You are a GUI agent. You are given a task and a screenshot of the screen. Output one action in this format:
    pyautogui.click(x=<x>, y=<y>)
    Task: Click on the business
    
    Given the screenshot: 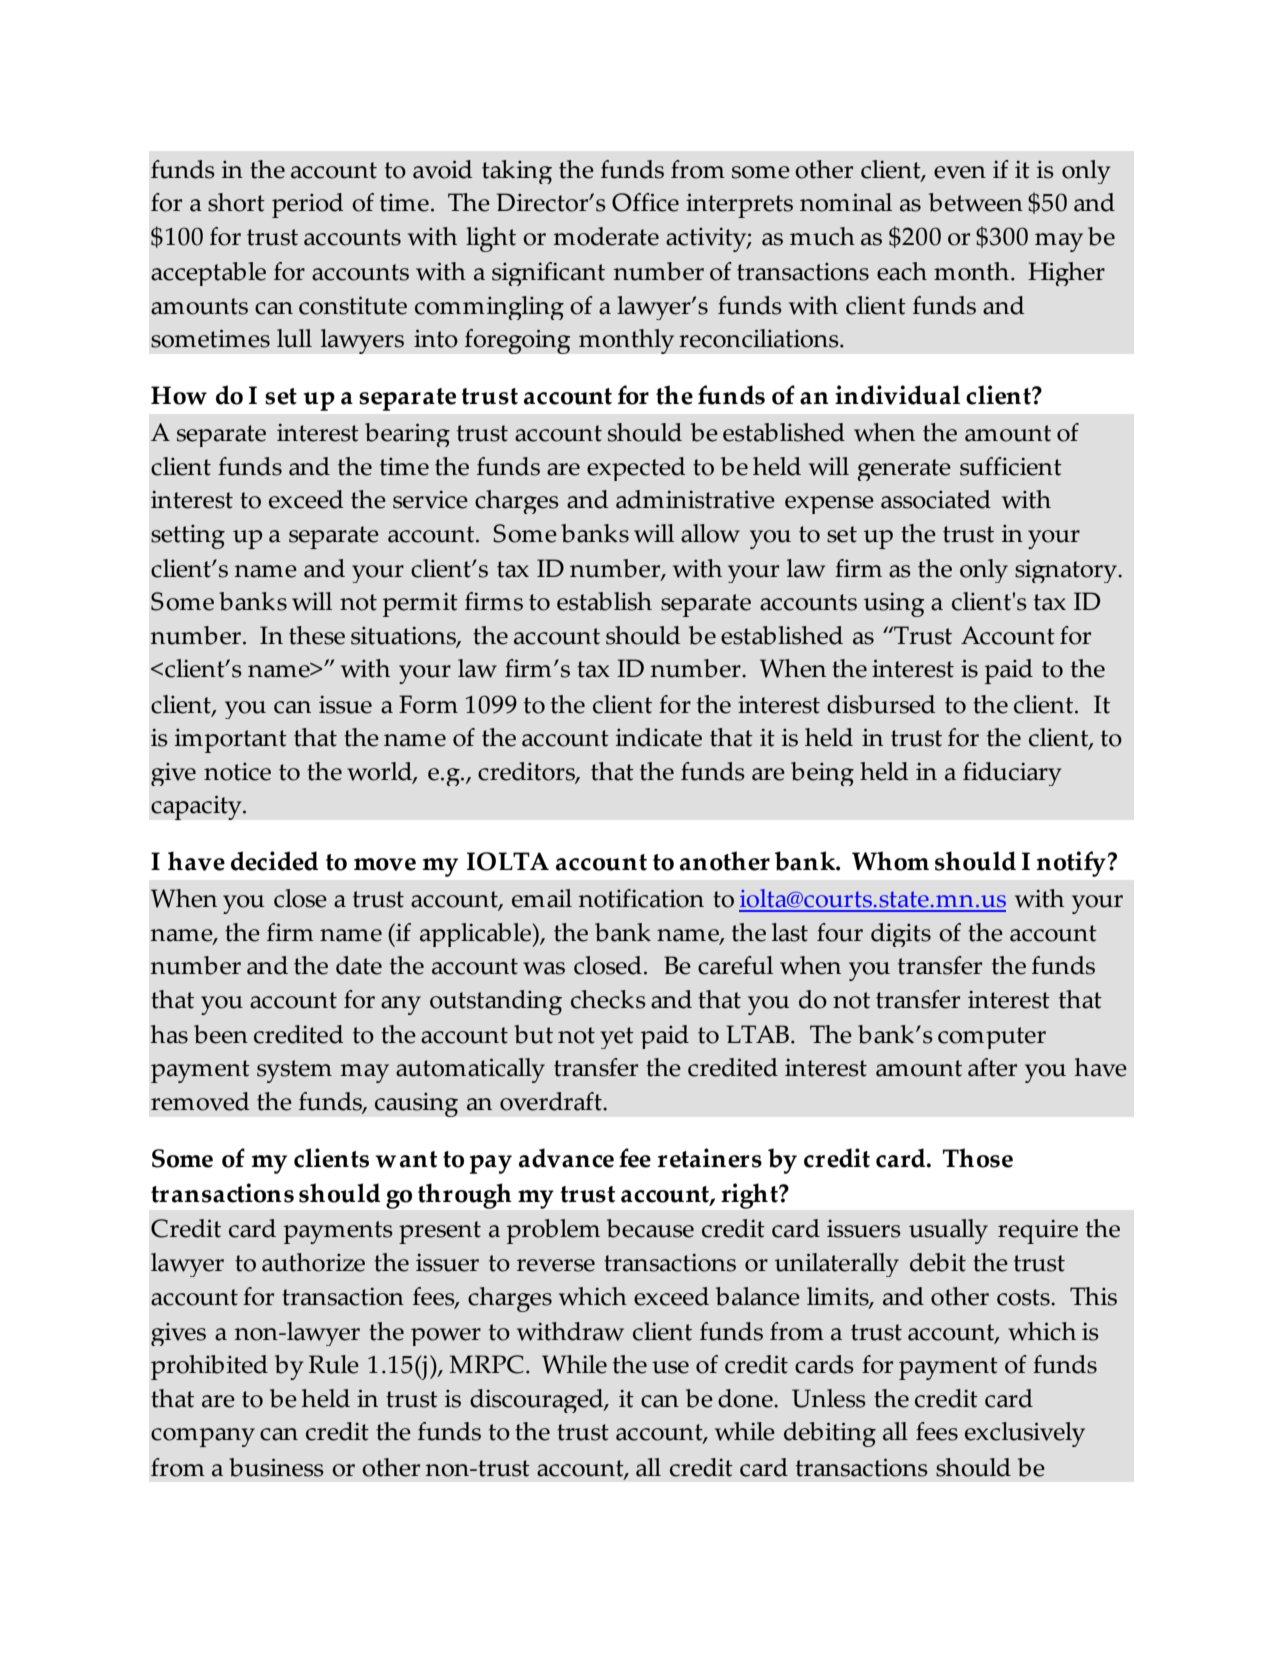 What is the action you would take?
    pyautogui.click(x=276, y=1467)
